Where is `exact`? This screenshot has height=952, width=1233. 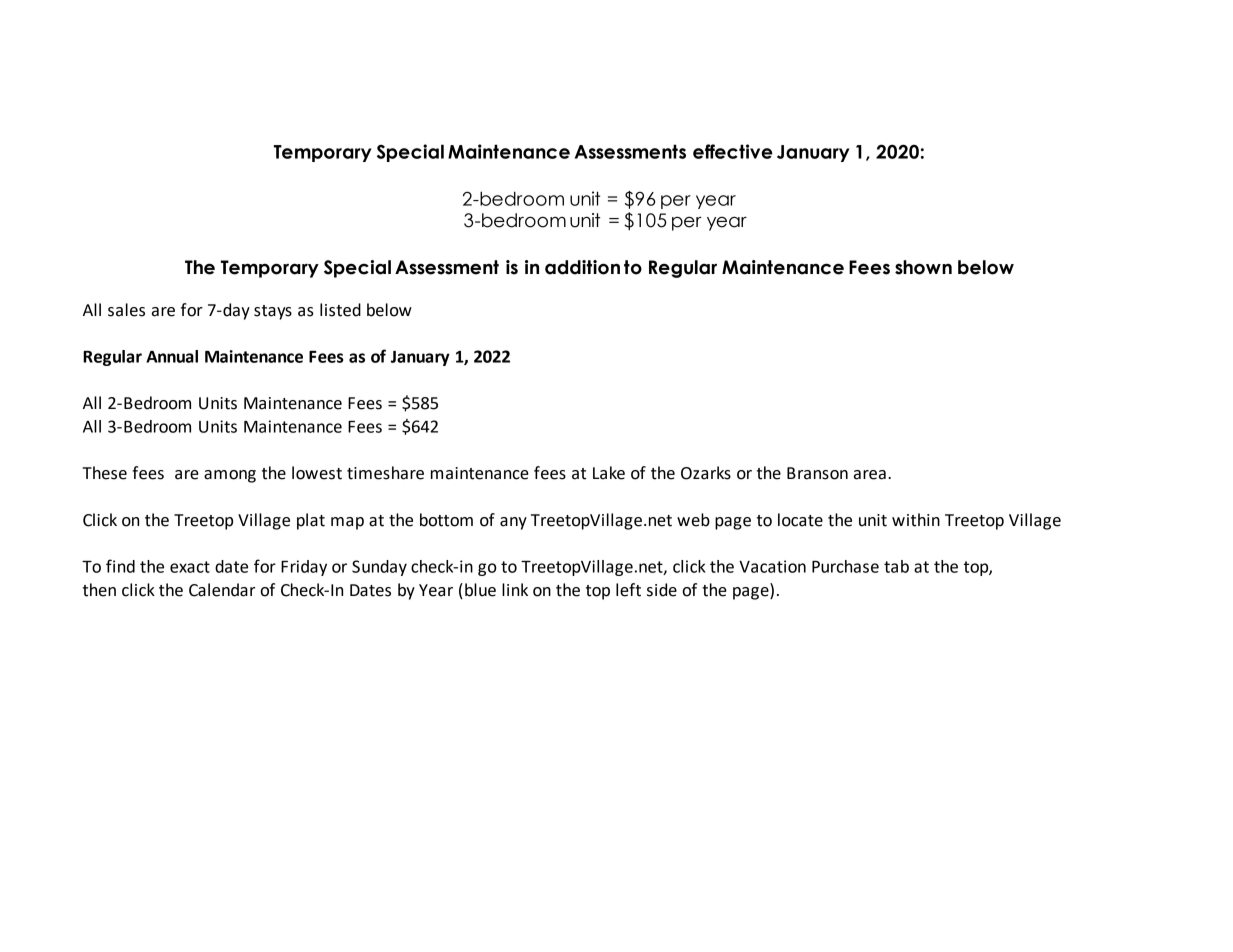 exact is located at coordinates (190, 567).
